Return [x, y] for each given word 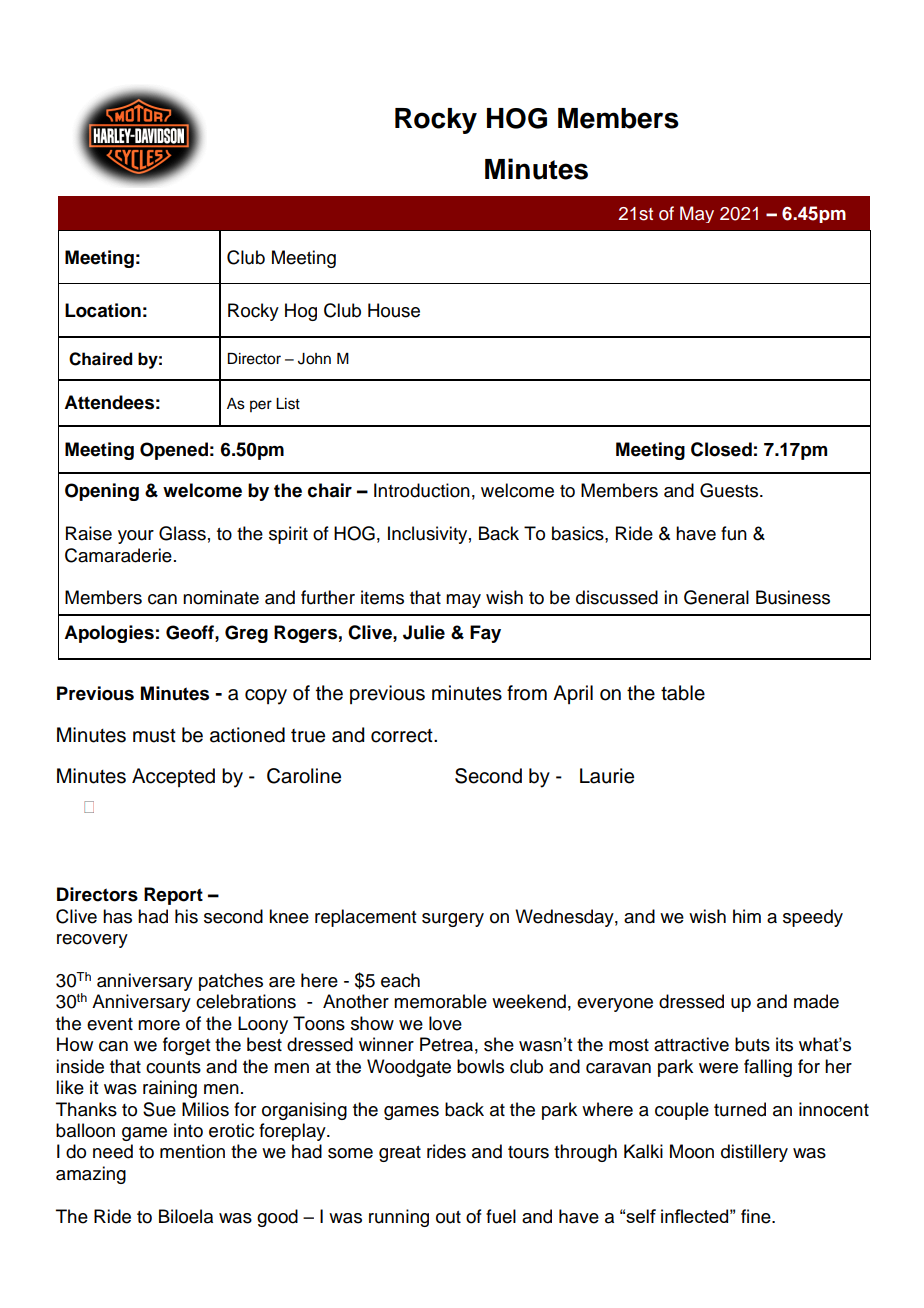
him [747, 916]
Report [173, 896]
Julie [424, 632]
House [394, 310]
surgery [453, 920]
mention [192, 1151]
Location [103, 310]
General [716, 597]
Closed [721, 449]
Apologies [109, 634]
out [448, 1217]
